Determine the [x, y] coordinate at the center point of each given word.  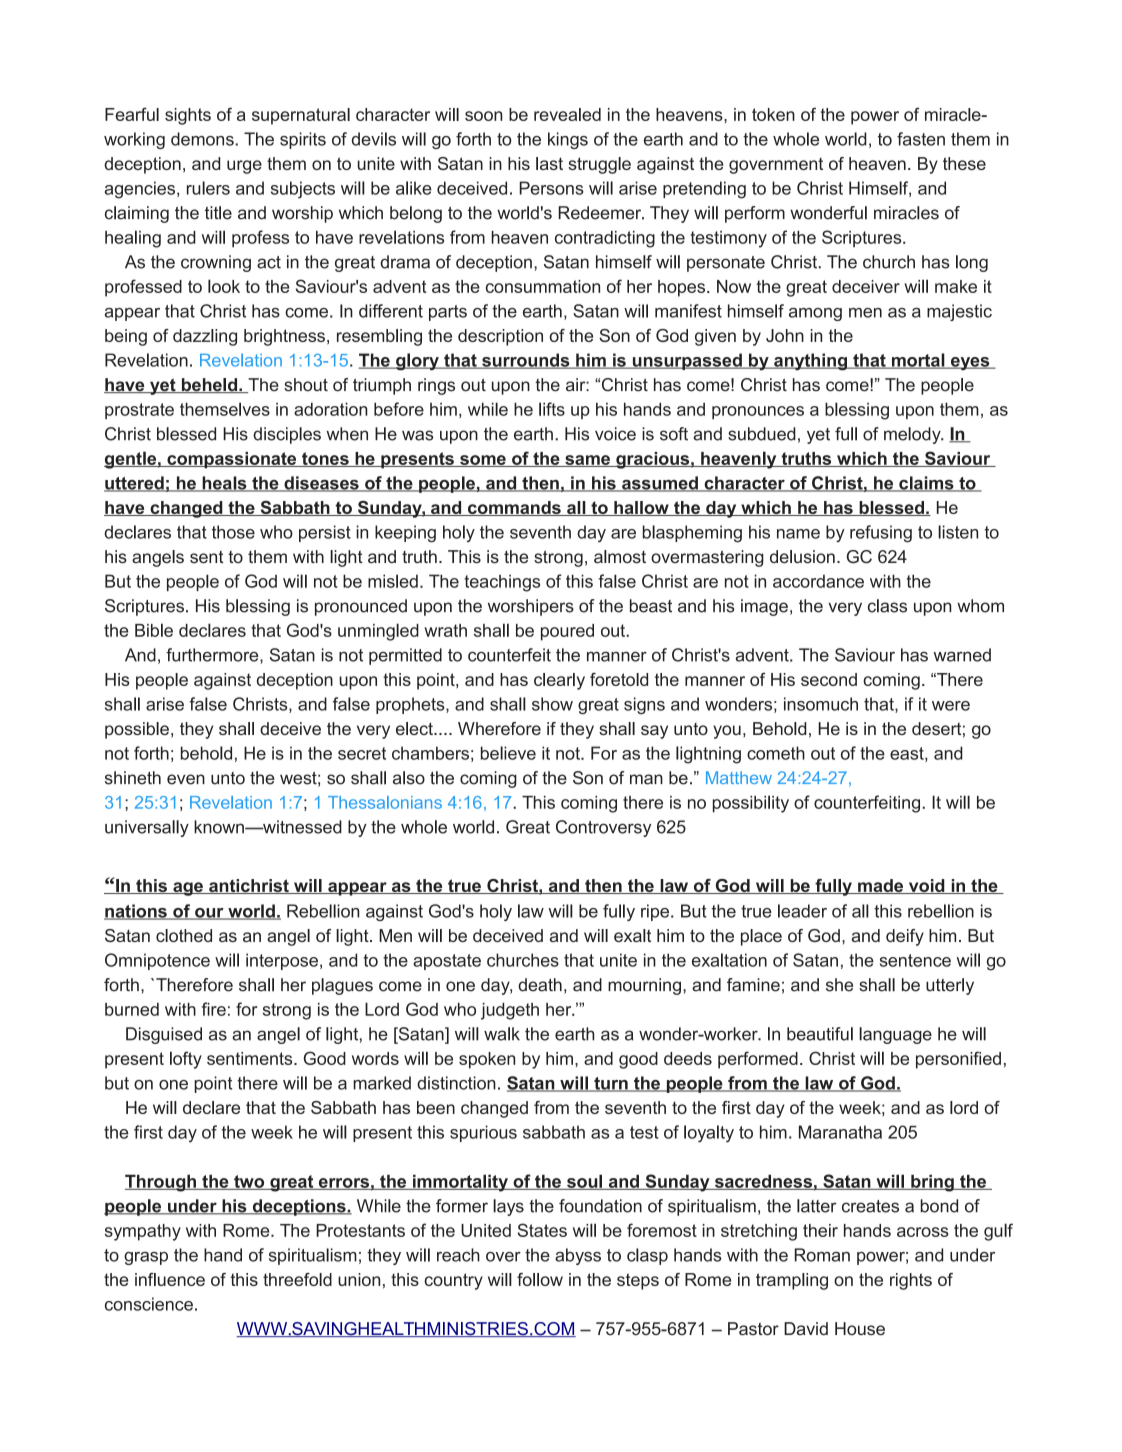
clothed [184, 935]
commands [514, 508]
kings [568, 140]
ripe [655, 912]
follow [540, 1279]
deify [905, 937]
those [233, 532]
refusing [881, 534]
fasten [921, 139]
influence [170, 1279]
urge [244, 167]
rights [911, 1281]
